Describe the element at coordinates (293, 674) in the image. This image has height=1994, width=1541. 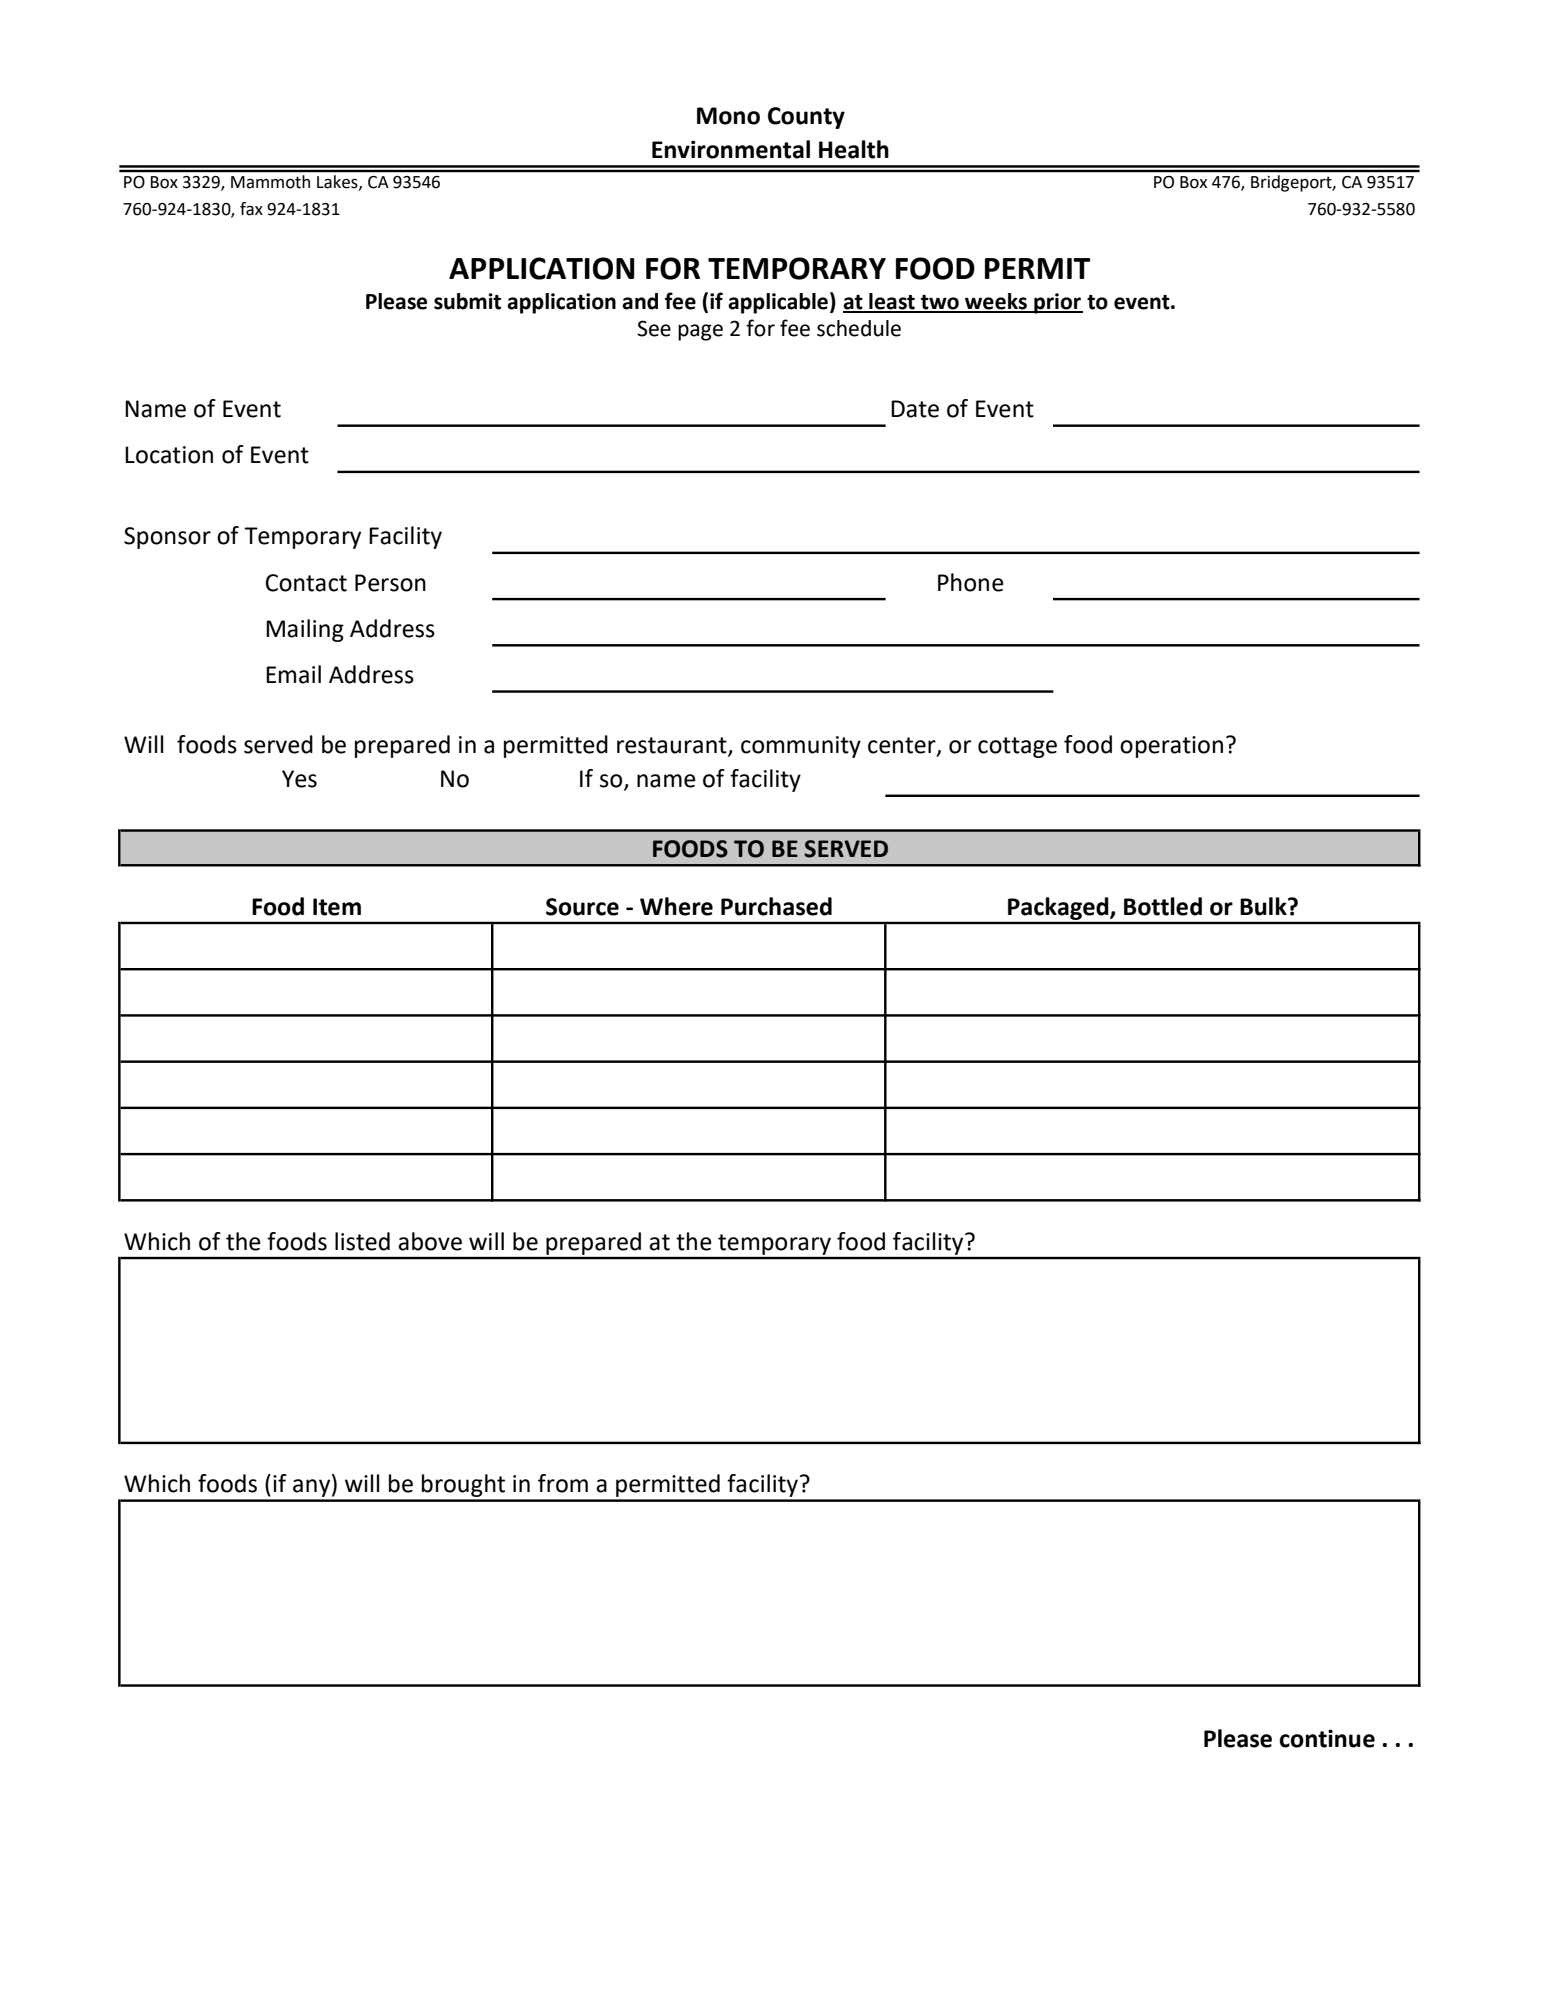
I see `Email` at that location.
